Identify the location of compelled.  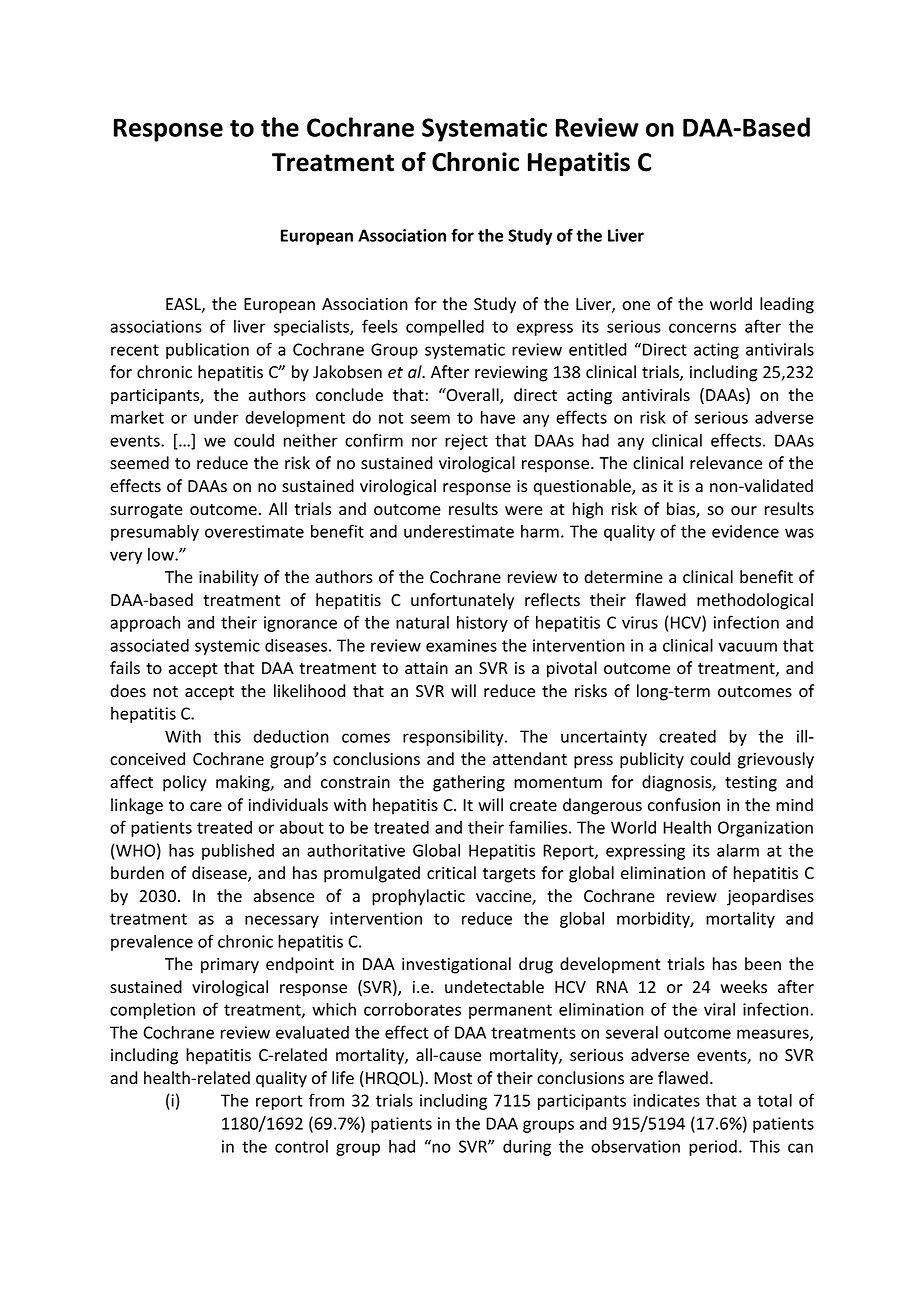
(445, 327).
